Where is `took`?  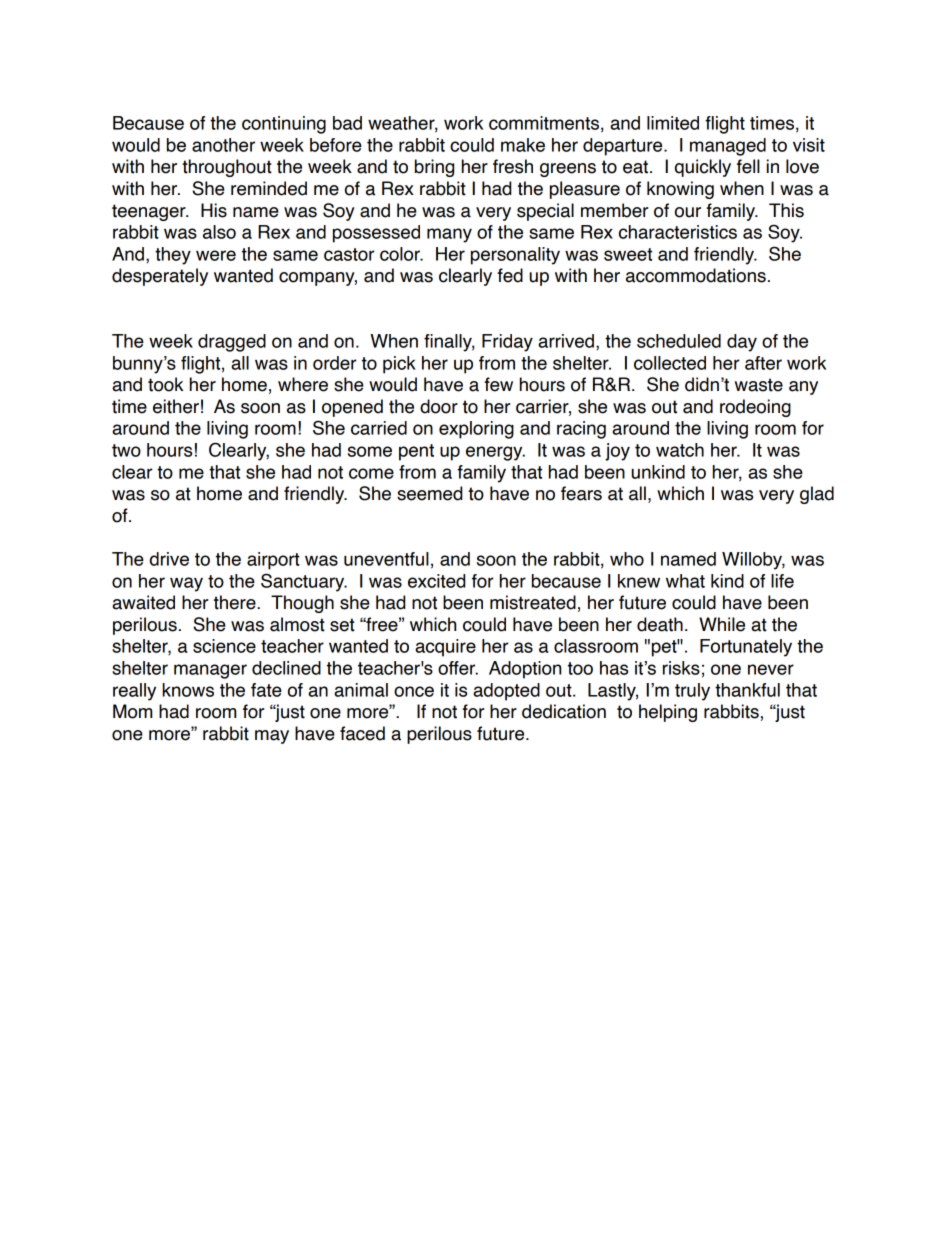
took is located at coordinates (165, 384).
